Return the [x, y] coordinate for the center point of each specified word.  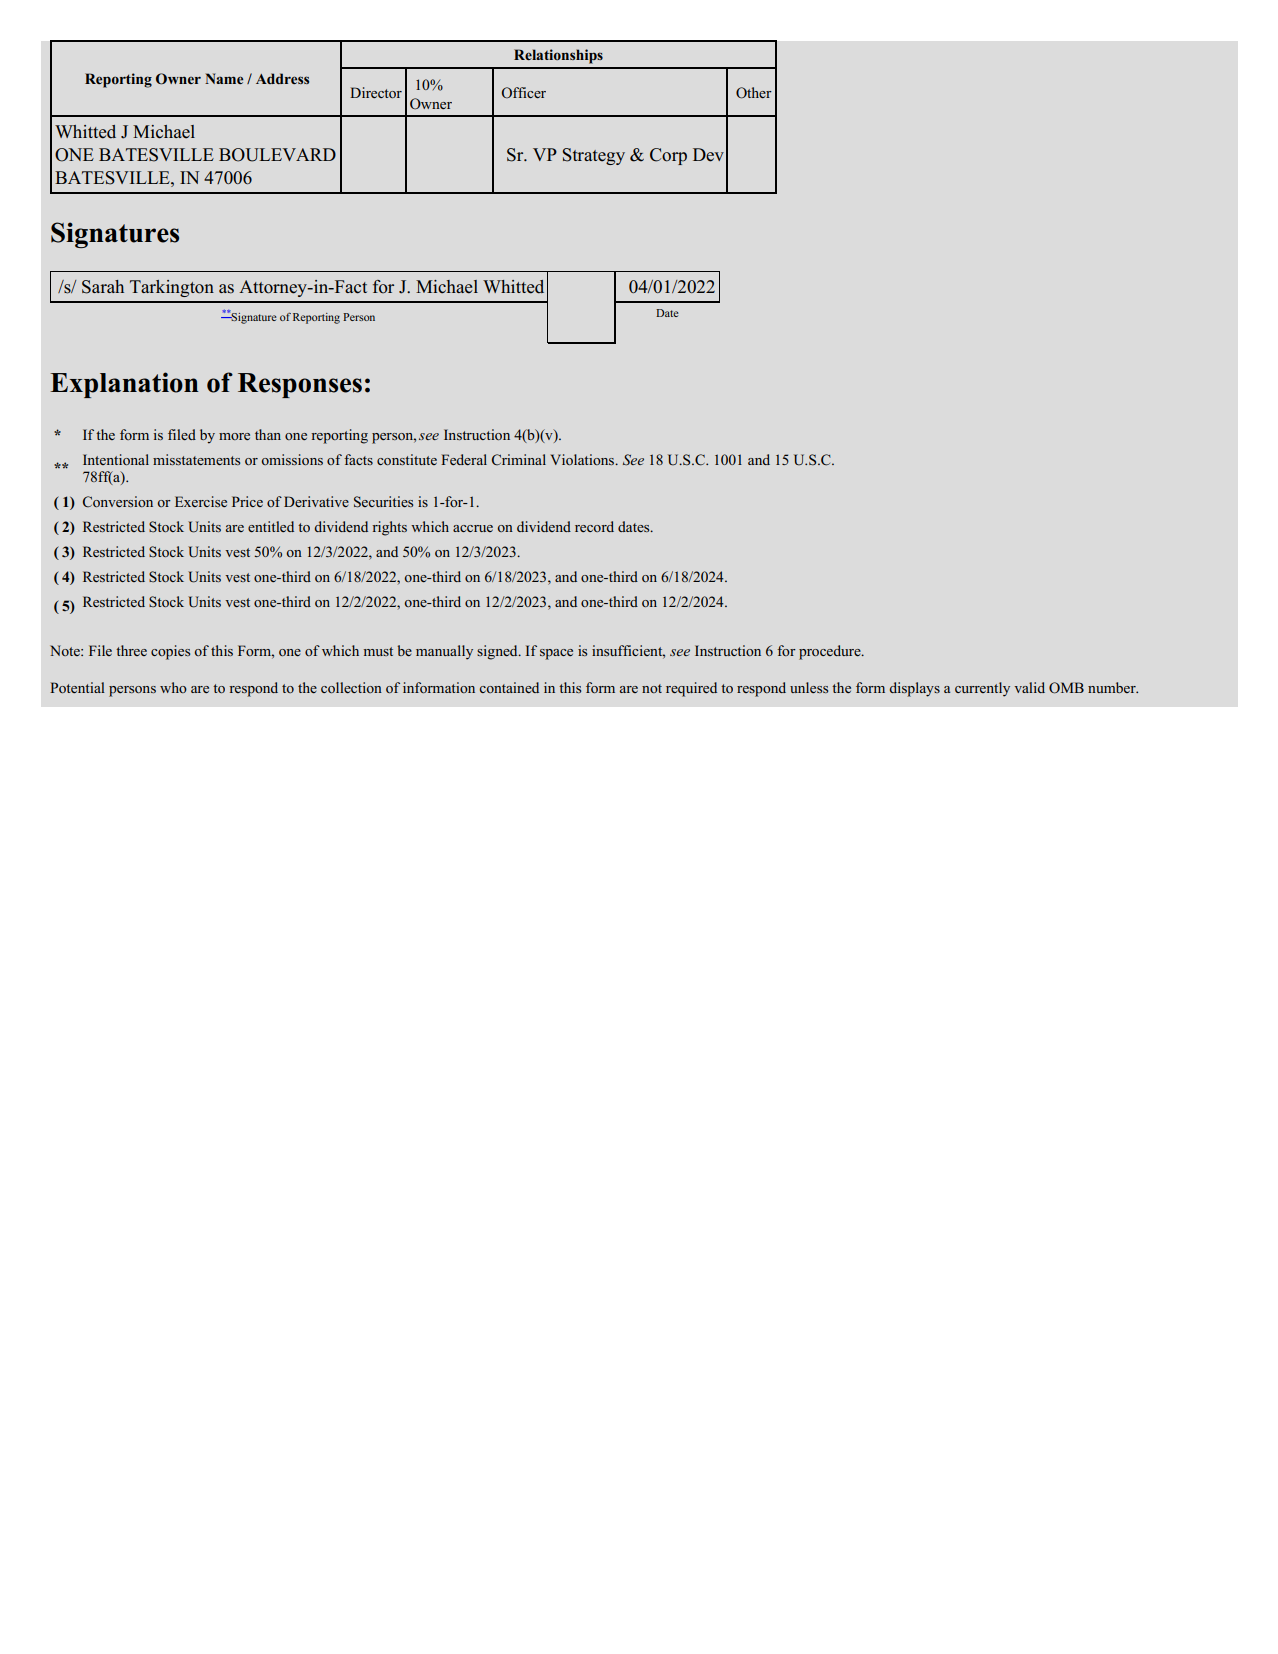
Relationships [558, 56]
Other [754, 93]
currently [982, 689]
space [556, 654]
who [173, 687]
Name [224, 78]
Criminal [519, 460]
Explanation [124, 385]
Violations [583, 459]
